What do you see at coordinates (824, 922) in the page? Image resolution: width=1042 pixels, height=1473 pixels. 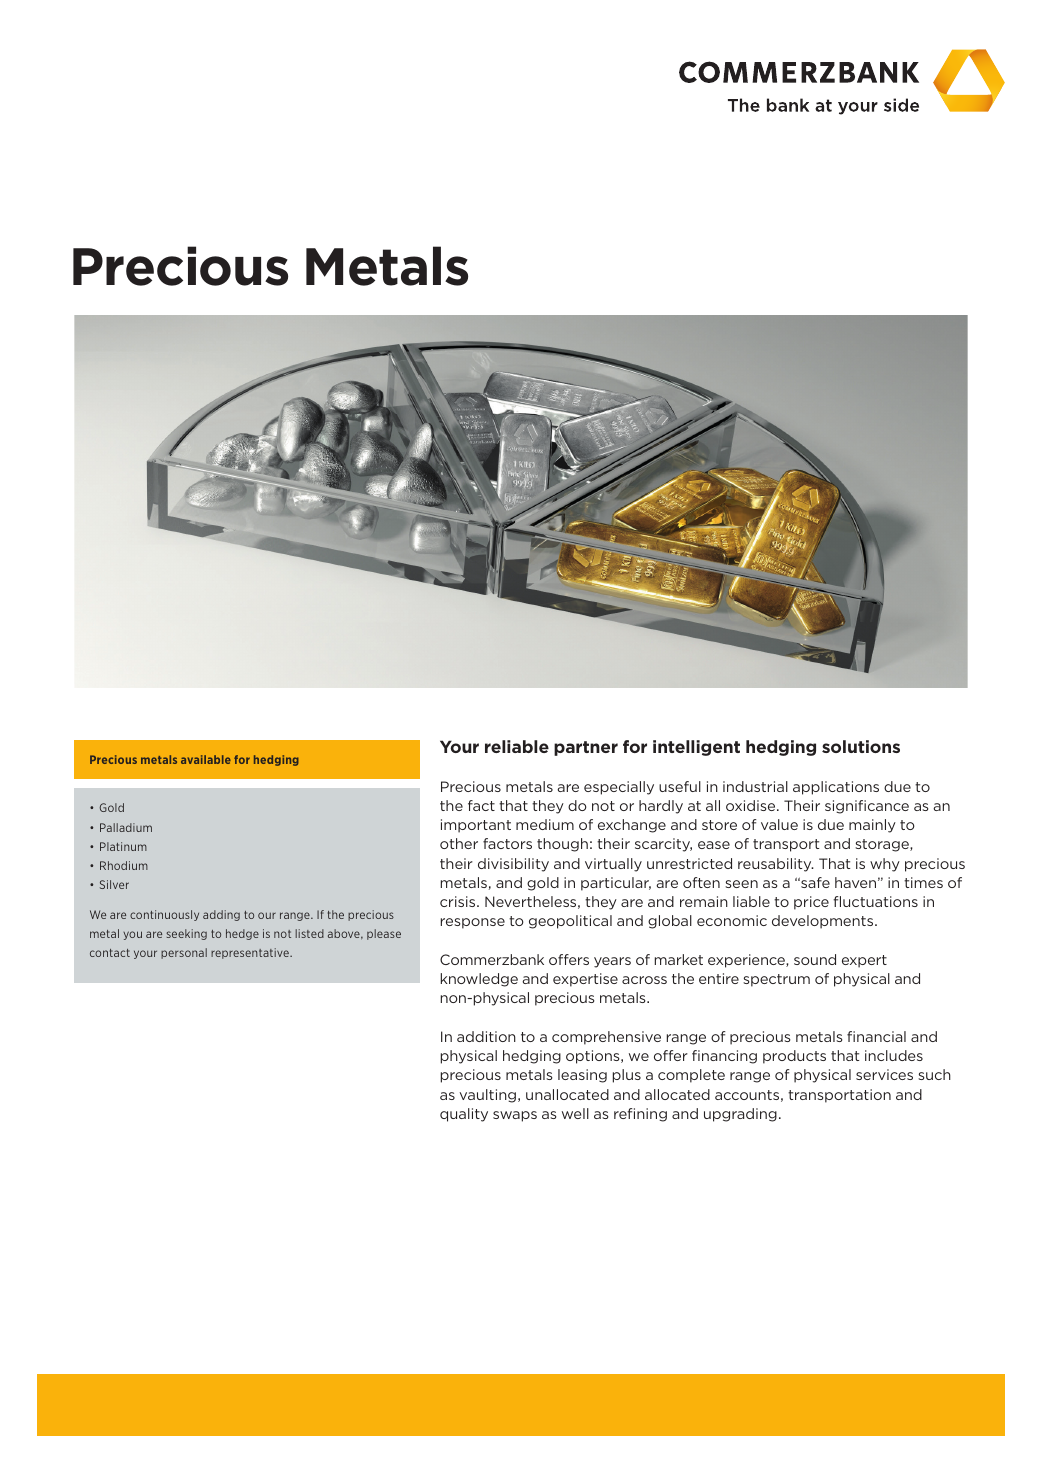 I see `developments` at bounding box center [824, 922].
